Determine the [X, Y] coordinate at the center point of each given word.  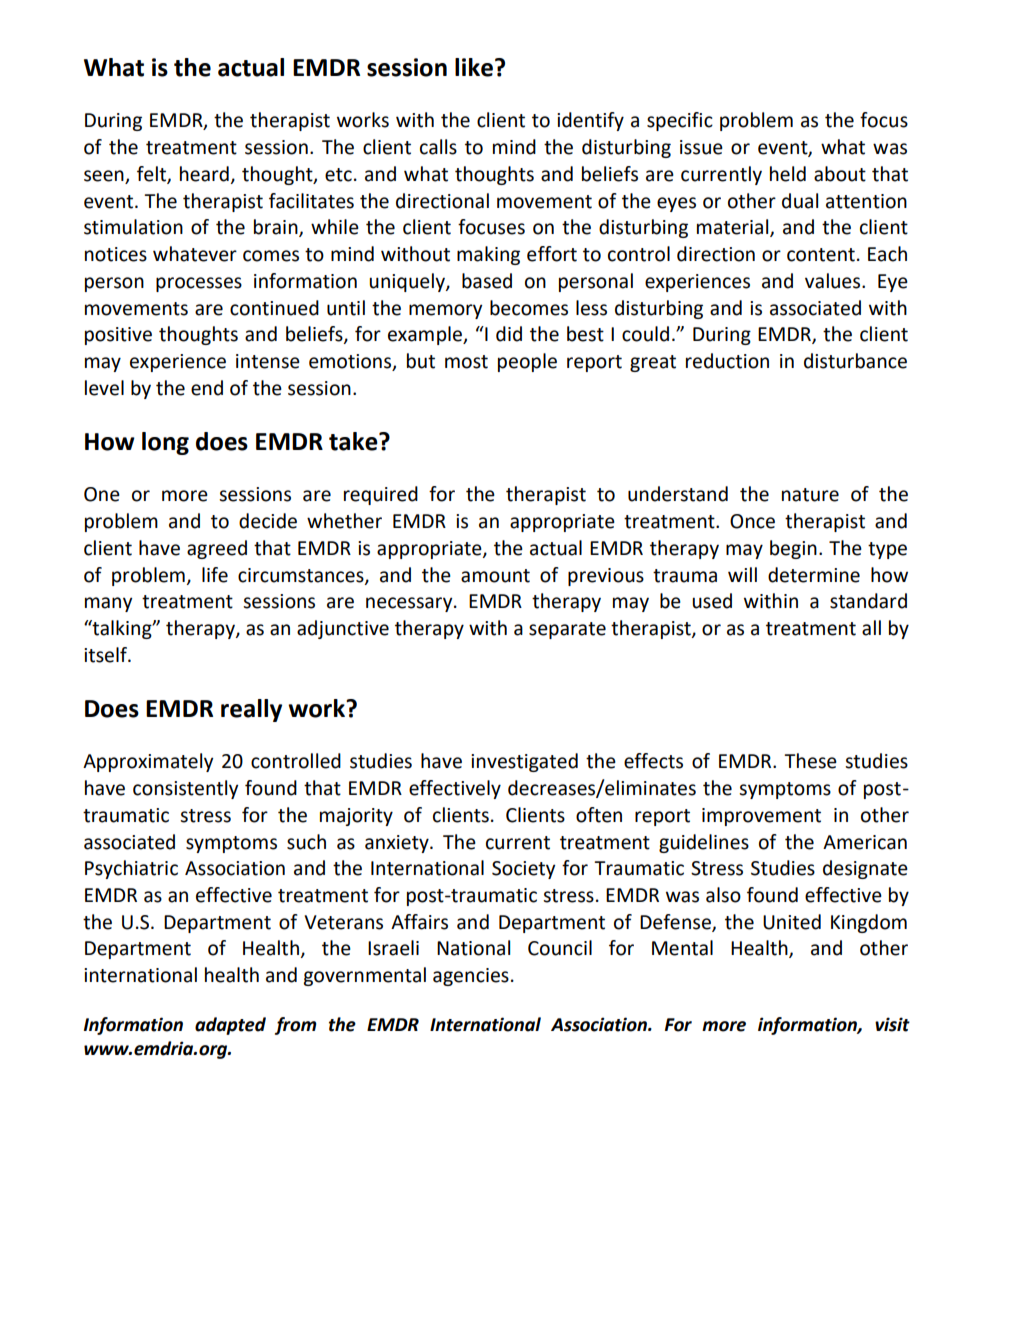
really [251, 710]
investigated [524, 762]
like [474, 67]
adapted [230, 1026]
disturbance [855, 361]
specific [680, 121]
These [810, 761]
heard [204, 174]
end [207, 388]
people [527, 362]
